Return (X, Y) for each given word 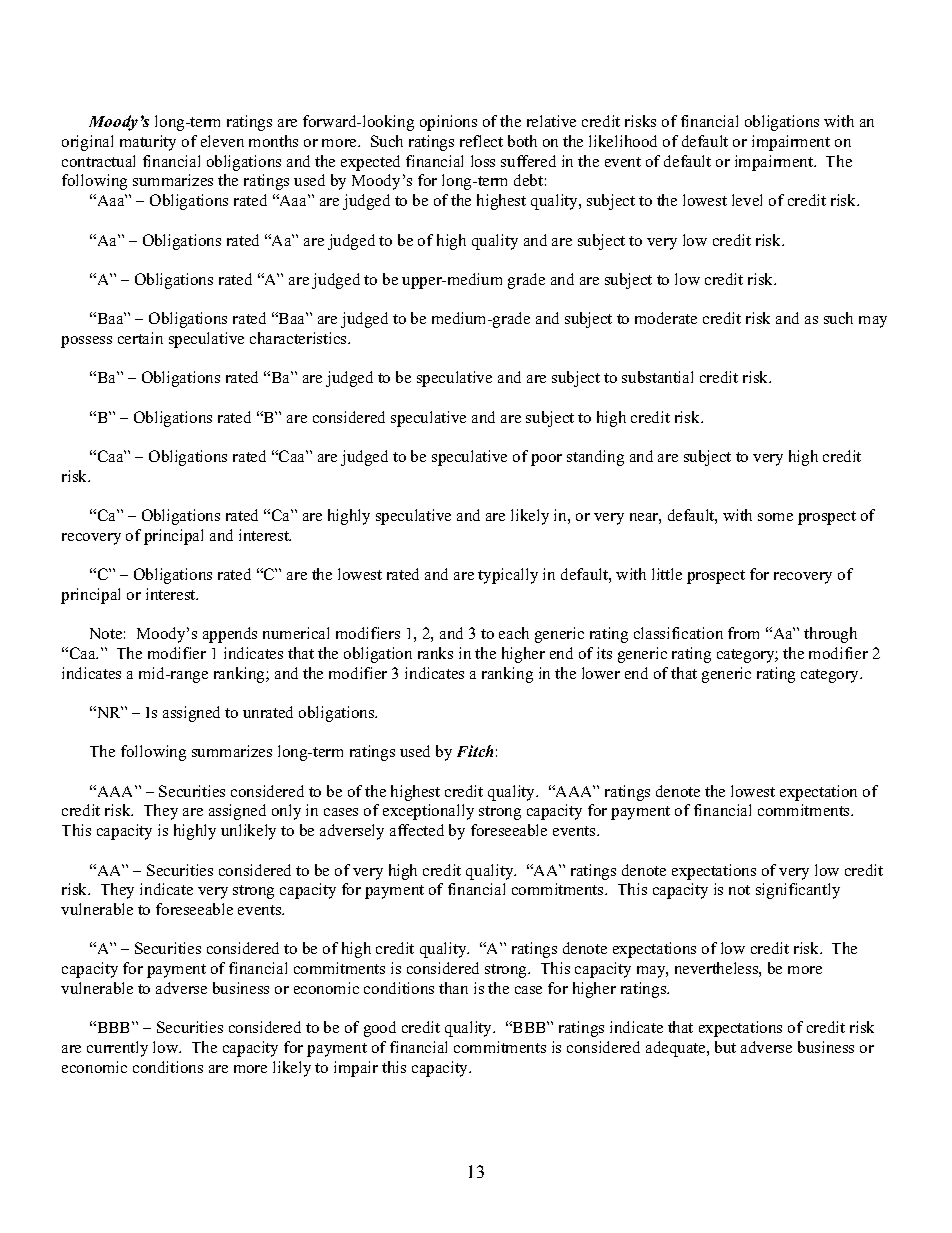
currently (117, 1049)
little (667, 574)
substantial (657, 377)
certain (140, 338)
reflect (481, 141)
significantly (798, 891)
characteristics (299, 338)
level (747, 200)
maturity (148, 143)
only (286, 812)
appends (230, 635)
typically (508, 576)
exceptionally (428, 812)
